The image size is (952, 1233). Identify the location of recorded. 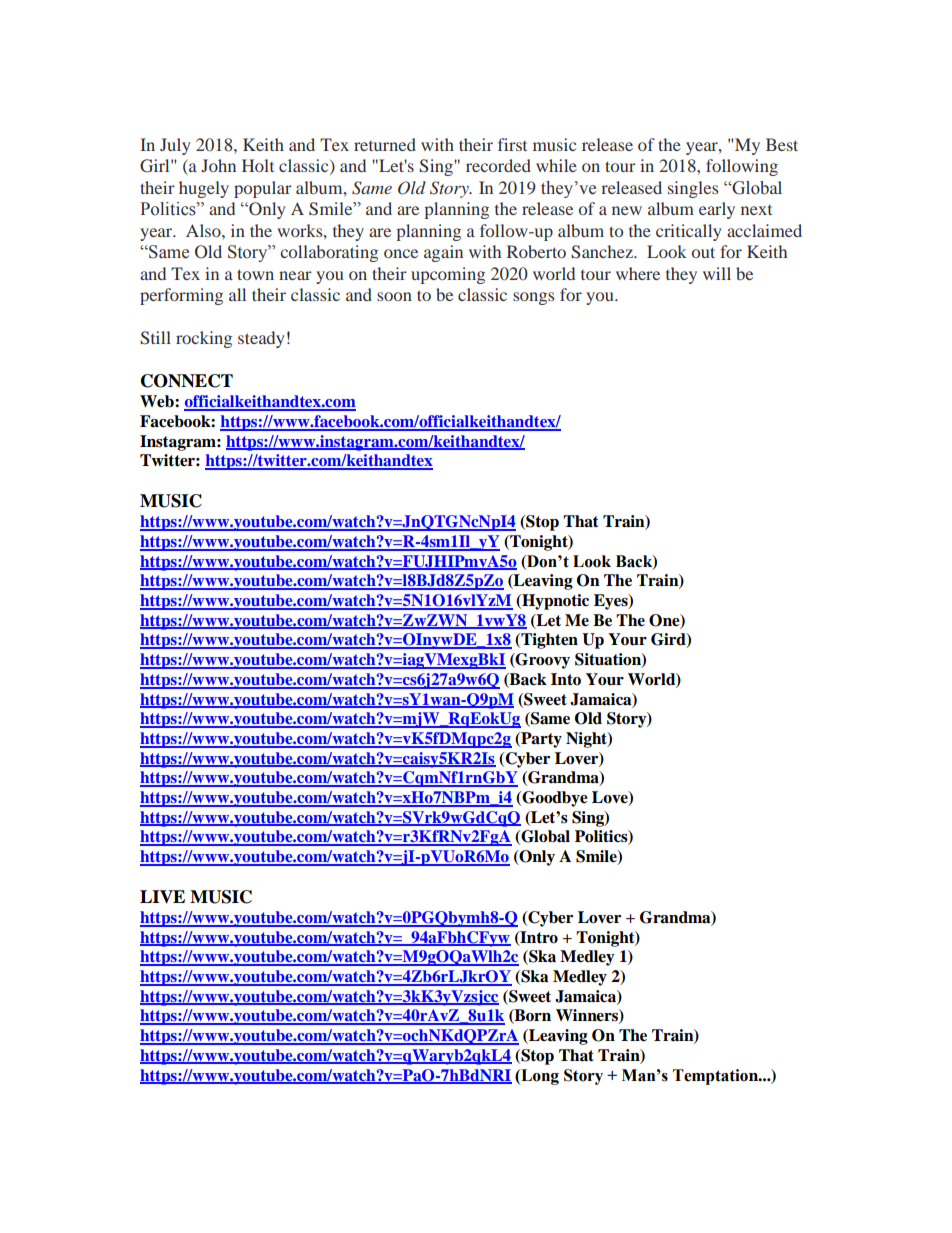
(498, 165).
